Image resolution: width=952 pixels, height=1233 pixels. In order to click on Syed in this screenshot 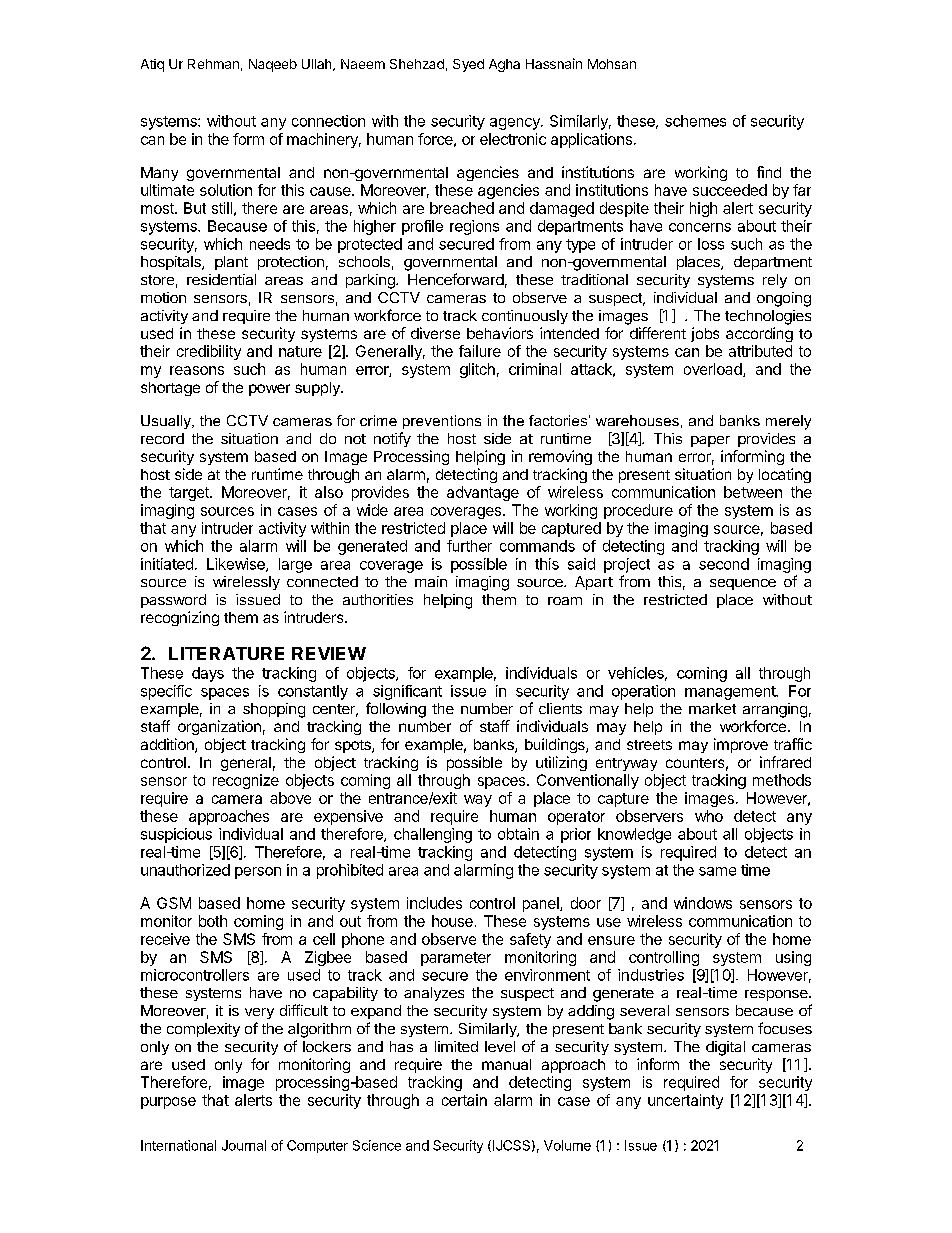, I will do `click(468, 65)`.
